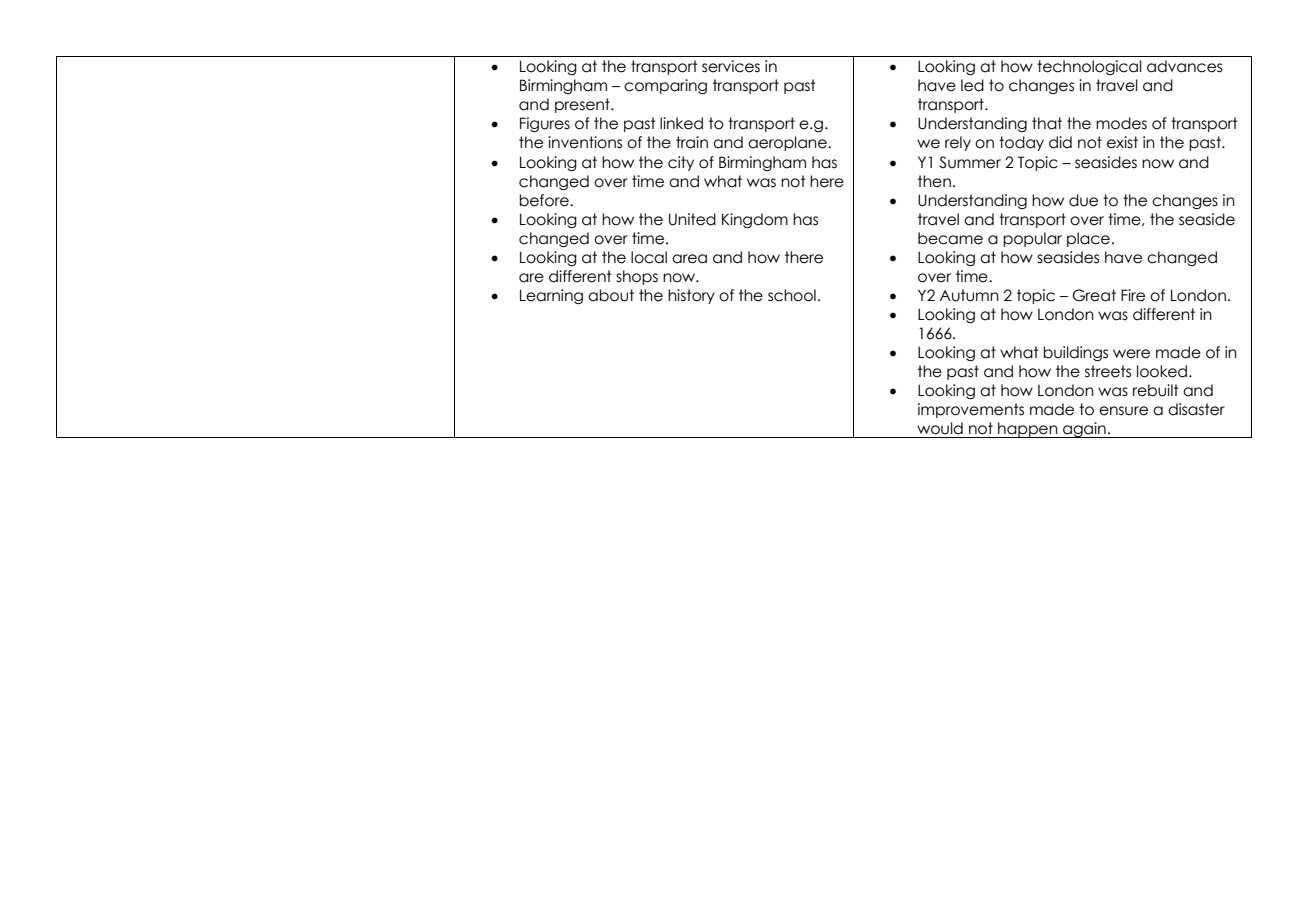 Image resolution: width=1308 pixels, height=924 pixels. I want to click on comparing, so click(665, 86).
